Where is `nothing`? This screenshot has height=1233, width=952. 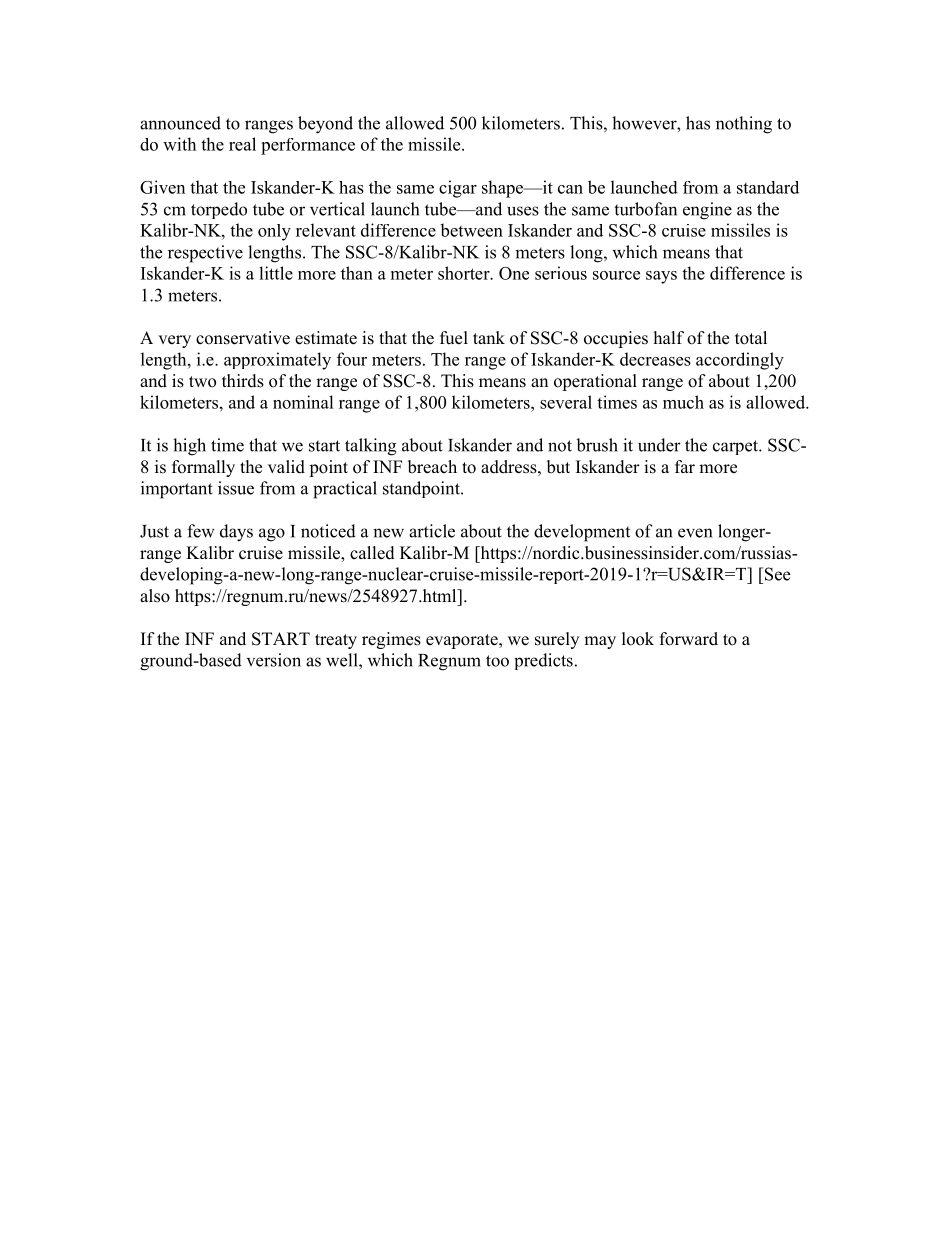
nothing is located at coordinates (744, 125).
